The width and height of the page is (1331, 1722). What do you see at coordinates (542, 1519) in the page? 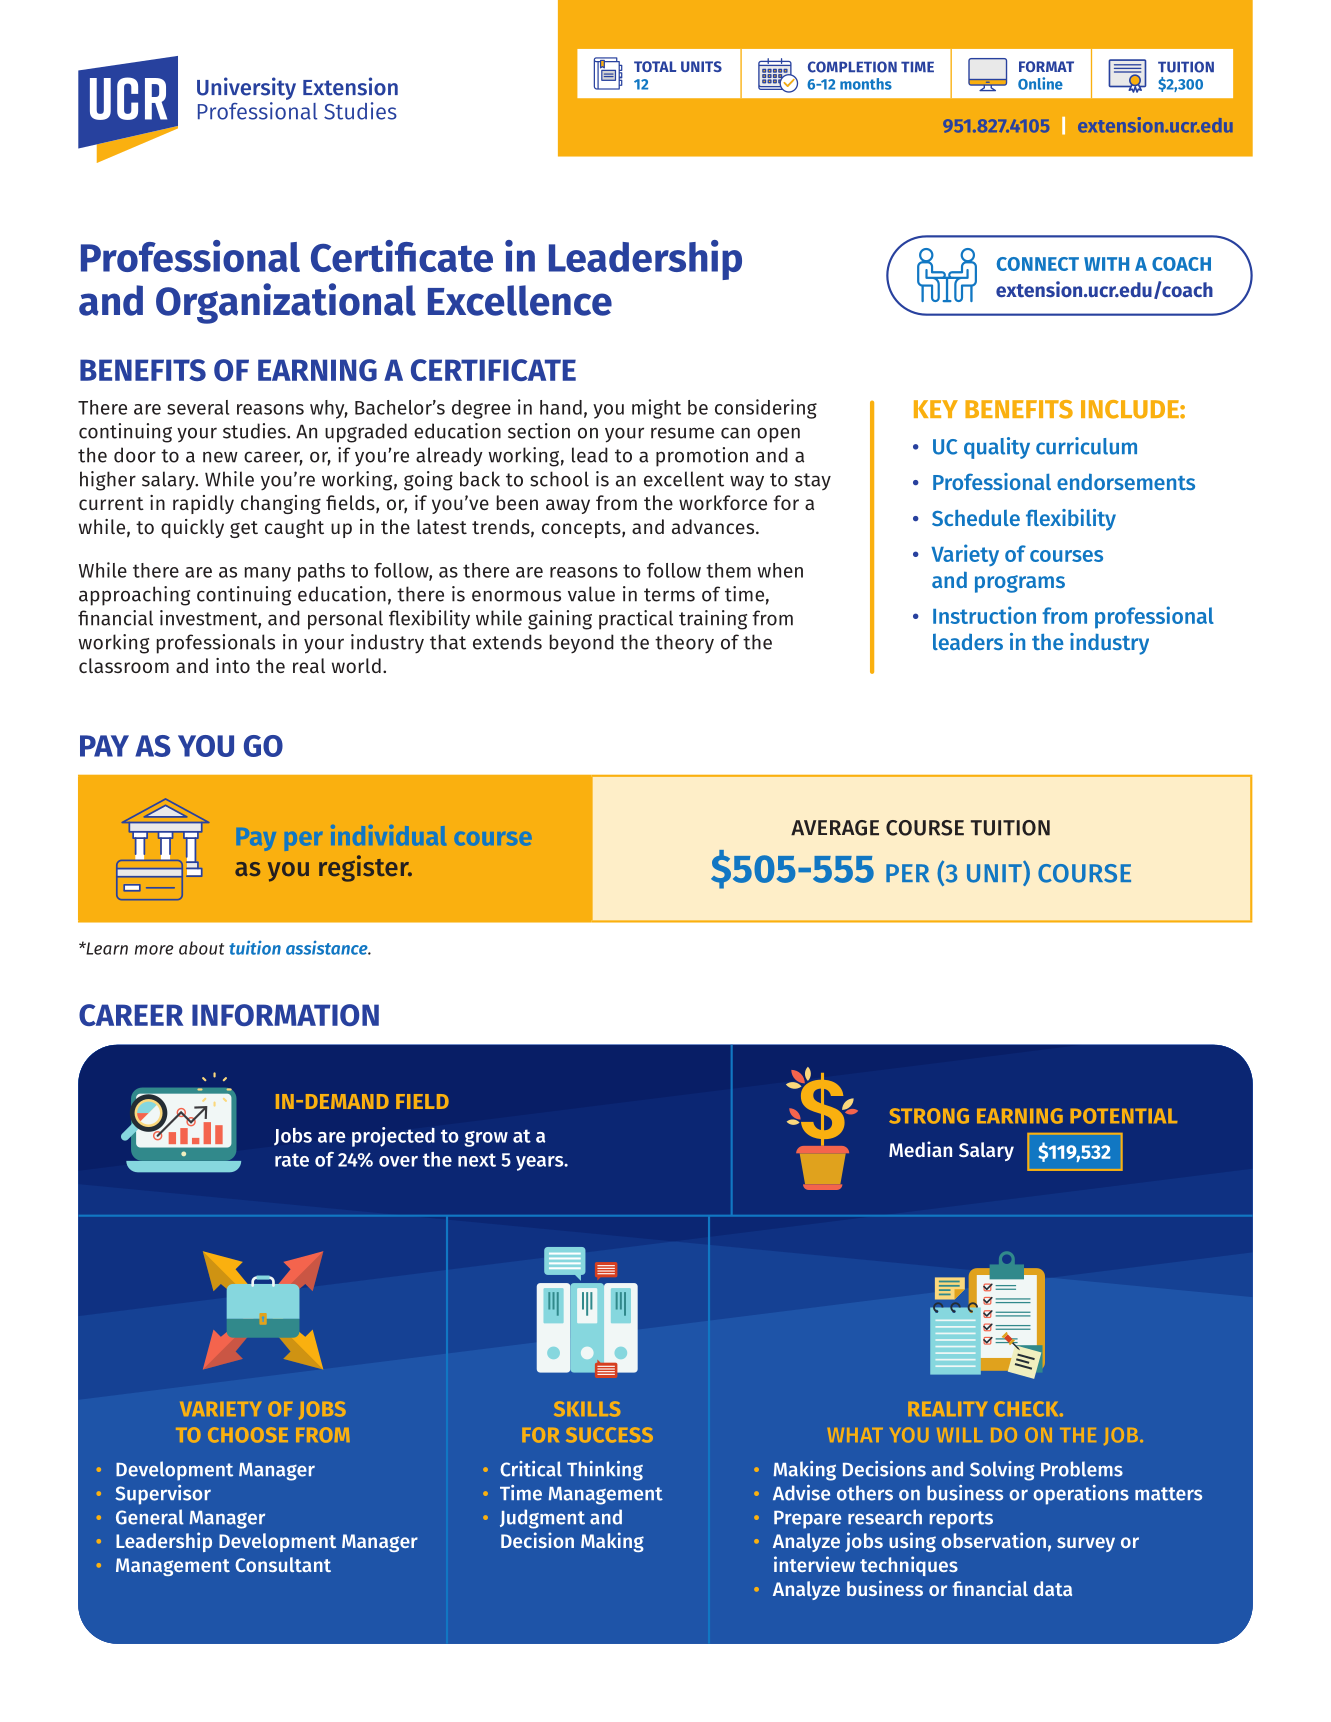
I see `Judgment` at bounding box center [542, 1519].
